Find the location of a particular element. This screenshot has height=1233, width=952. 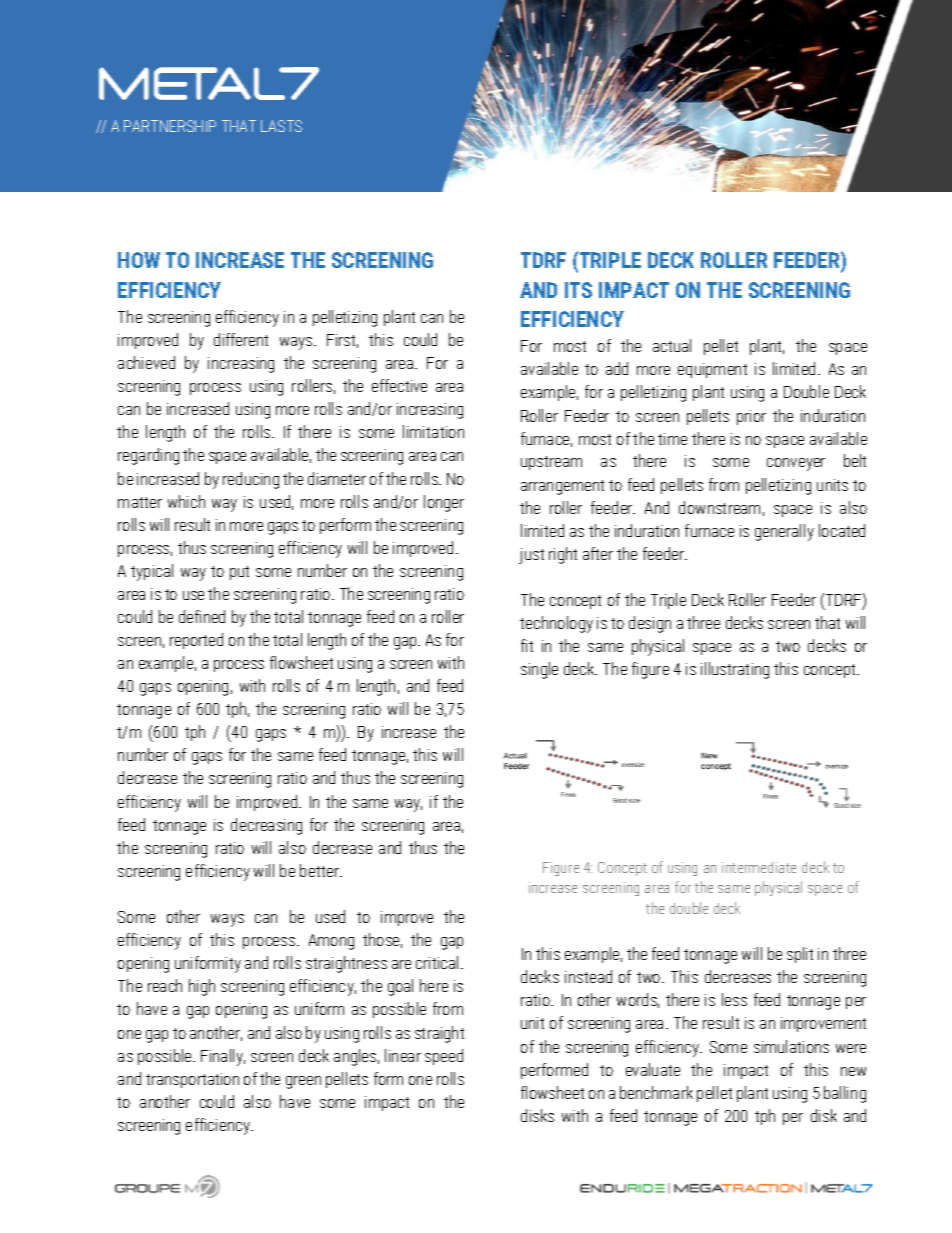

conveyer is located at coordinates (796, 464).
